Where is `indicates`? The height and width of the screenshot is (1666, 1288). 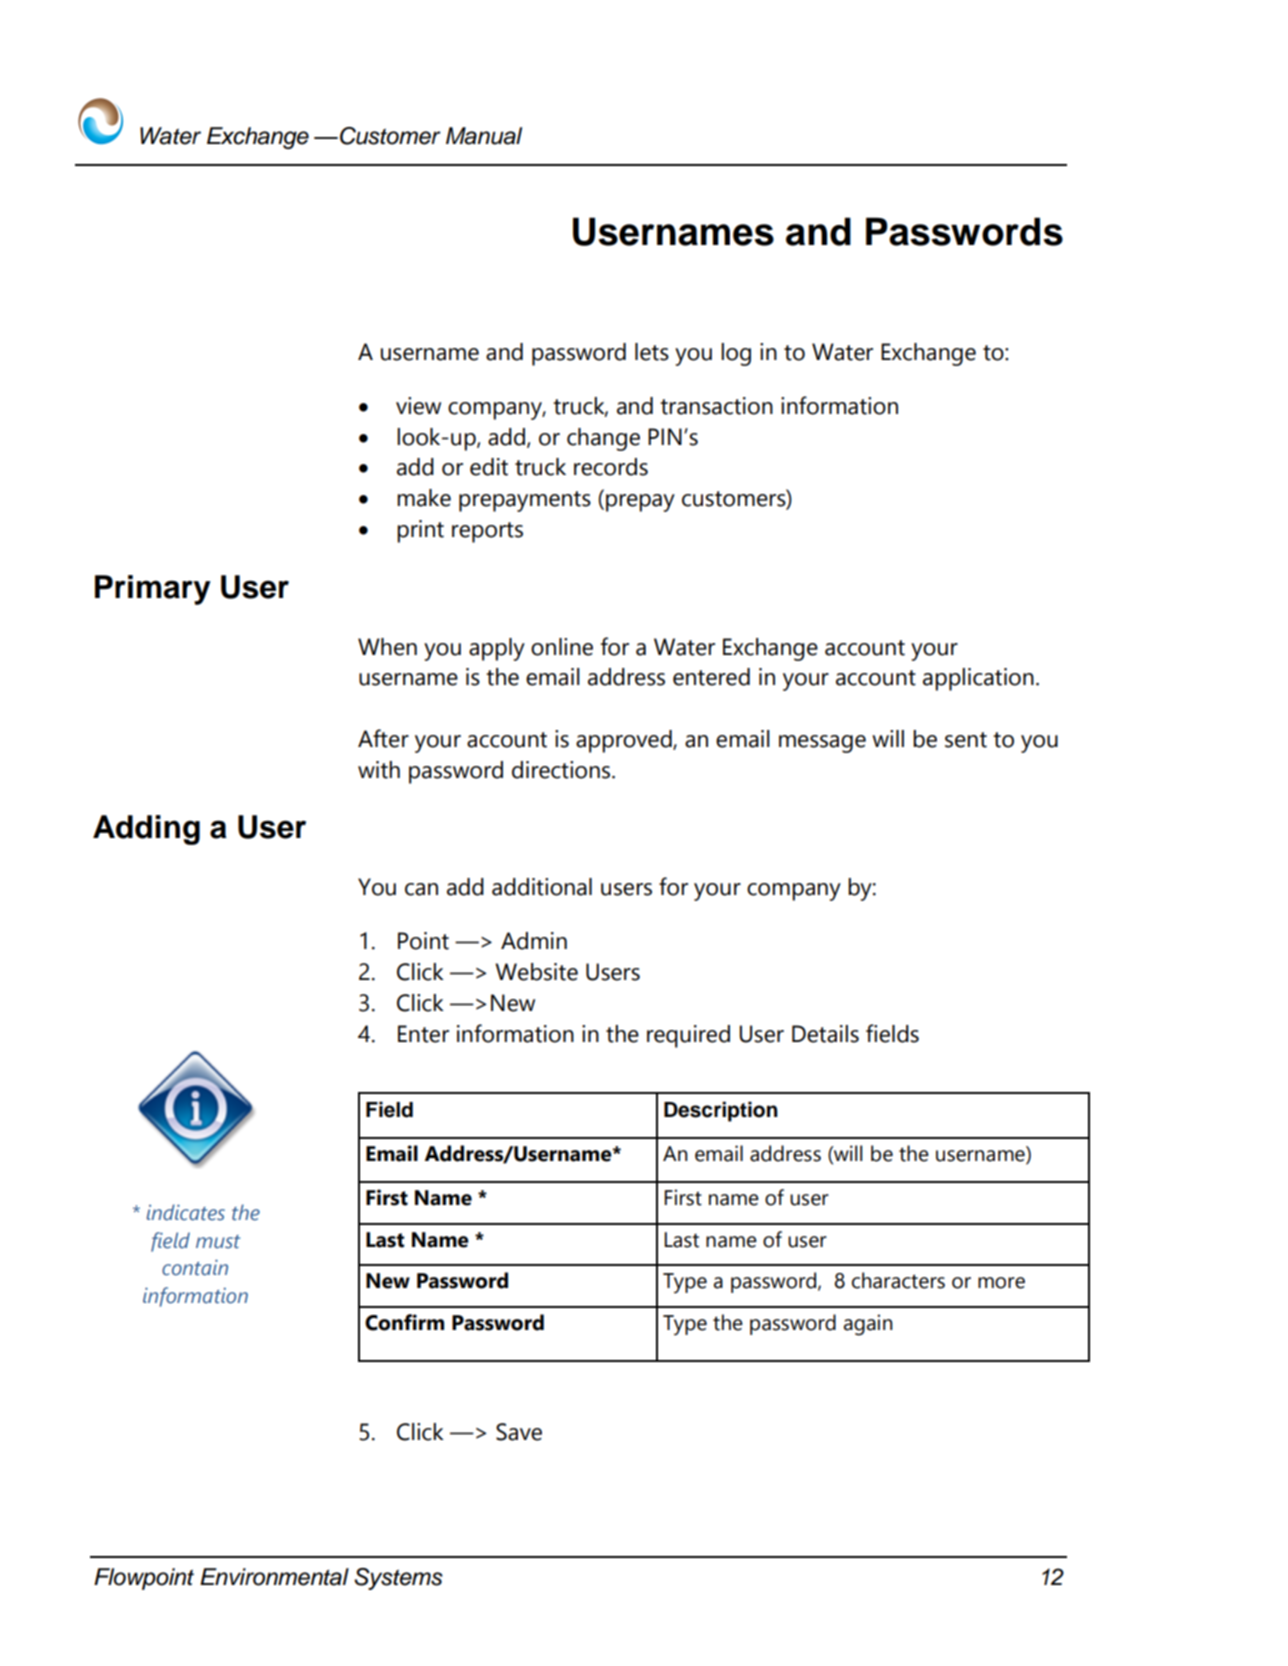
indicates is located at coordinates (186, 1212).
